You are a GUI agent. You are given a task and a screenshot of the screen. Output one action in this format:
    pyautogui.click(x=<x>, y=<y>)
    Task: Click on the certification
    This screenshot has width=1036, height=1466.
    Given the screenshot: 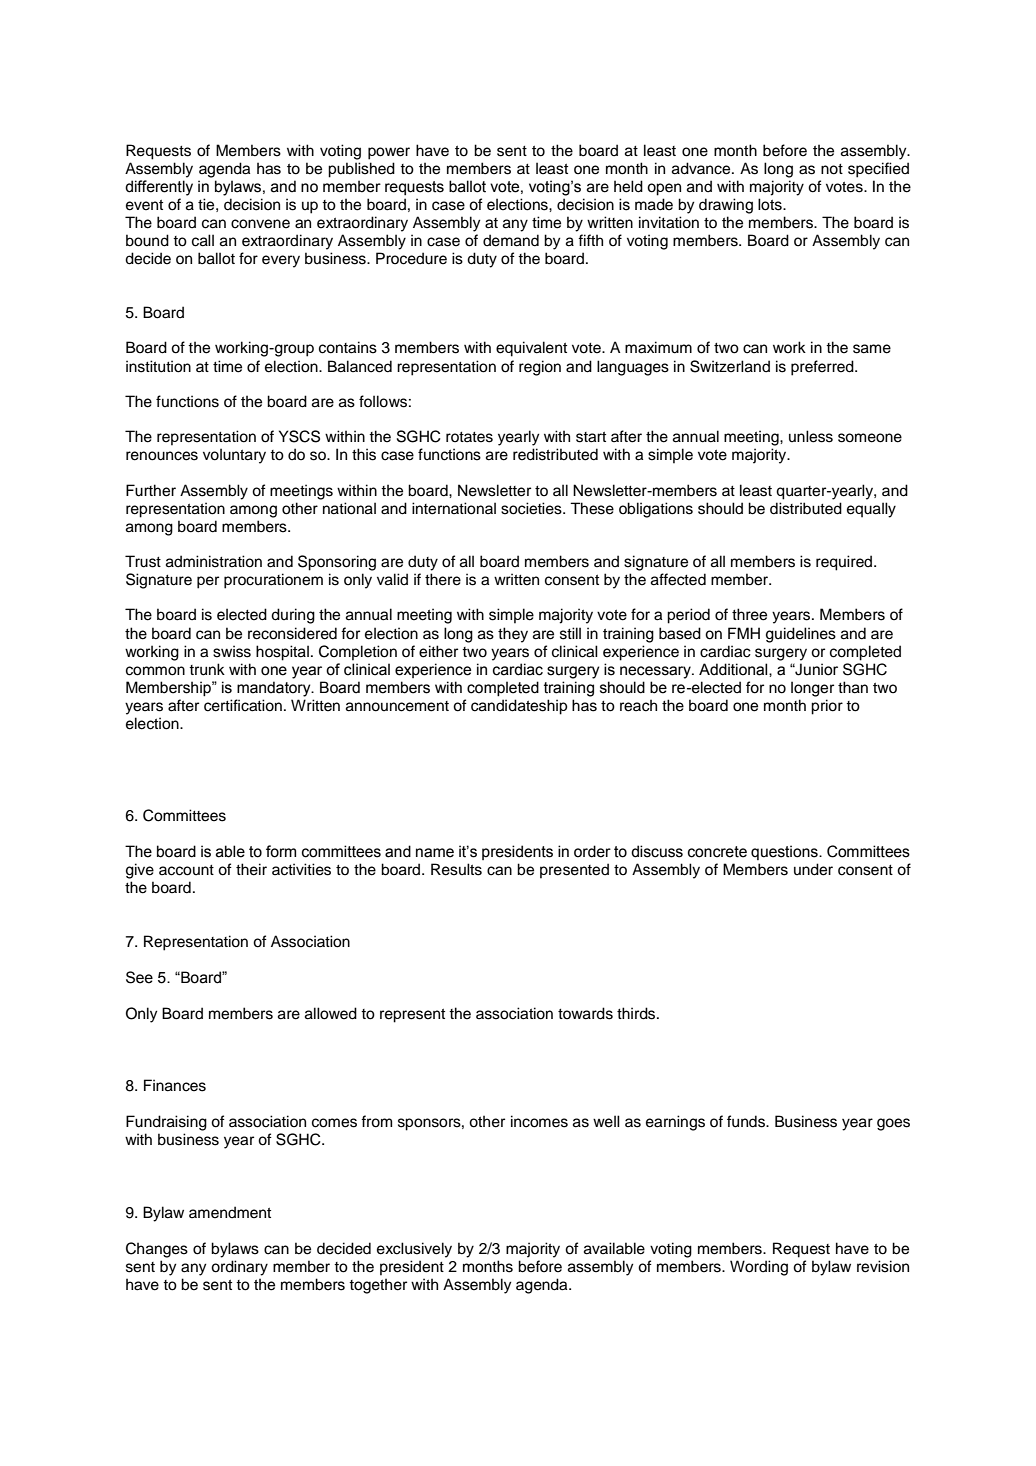 What is the action you would take?
    pyautogui.click(x=243, y=705)
